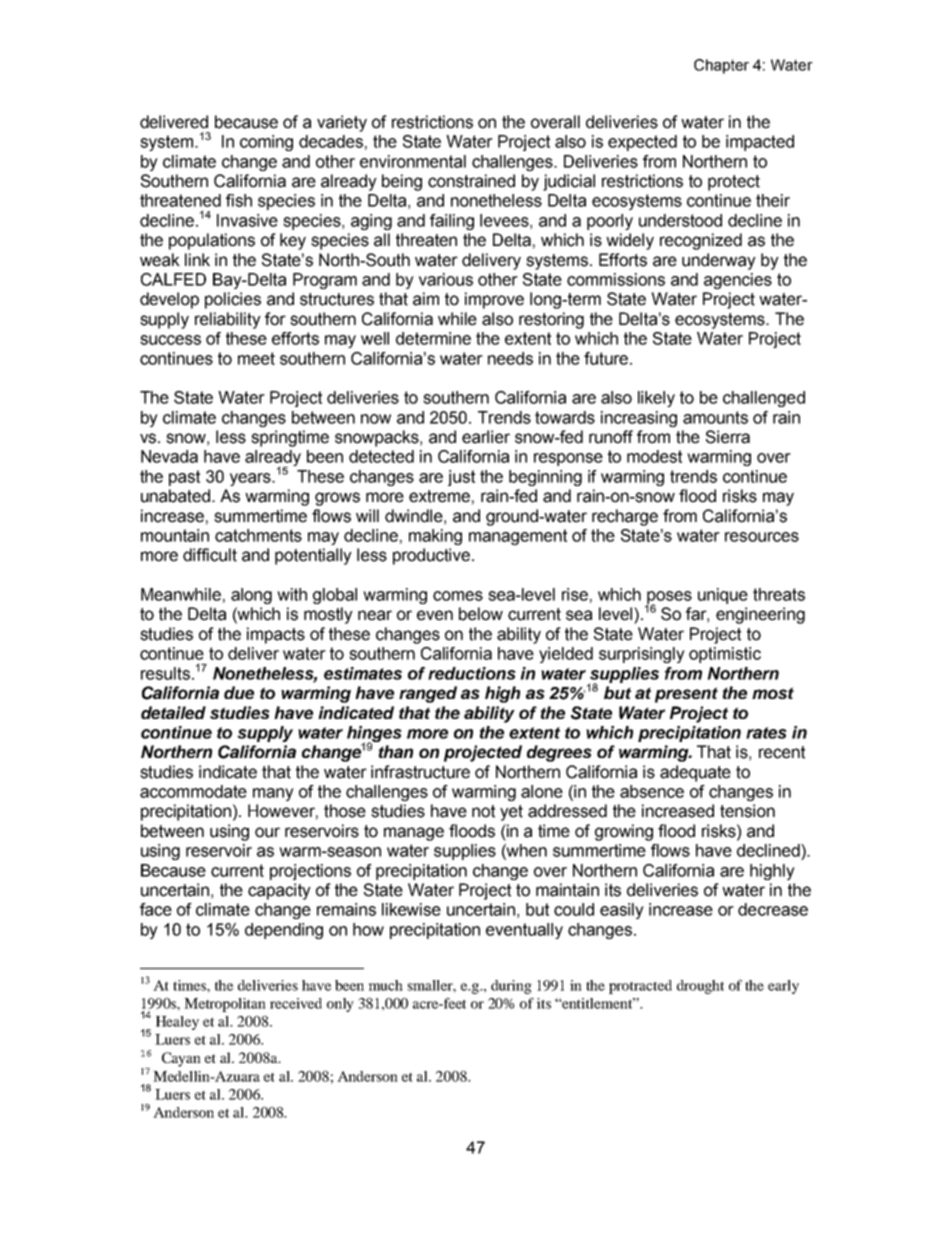  What do you see at coordinates (695, 773) in the screenshot?
I see `adequate` at bounding box center [695, 773].
